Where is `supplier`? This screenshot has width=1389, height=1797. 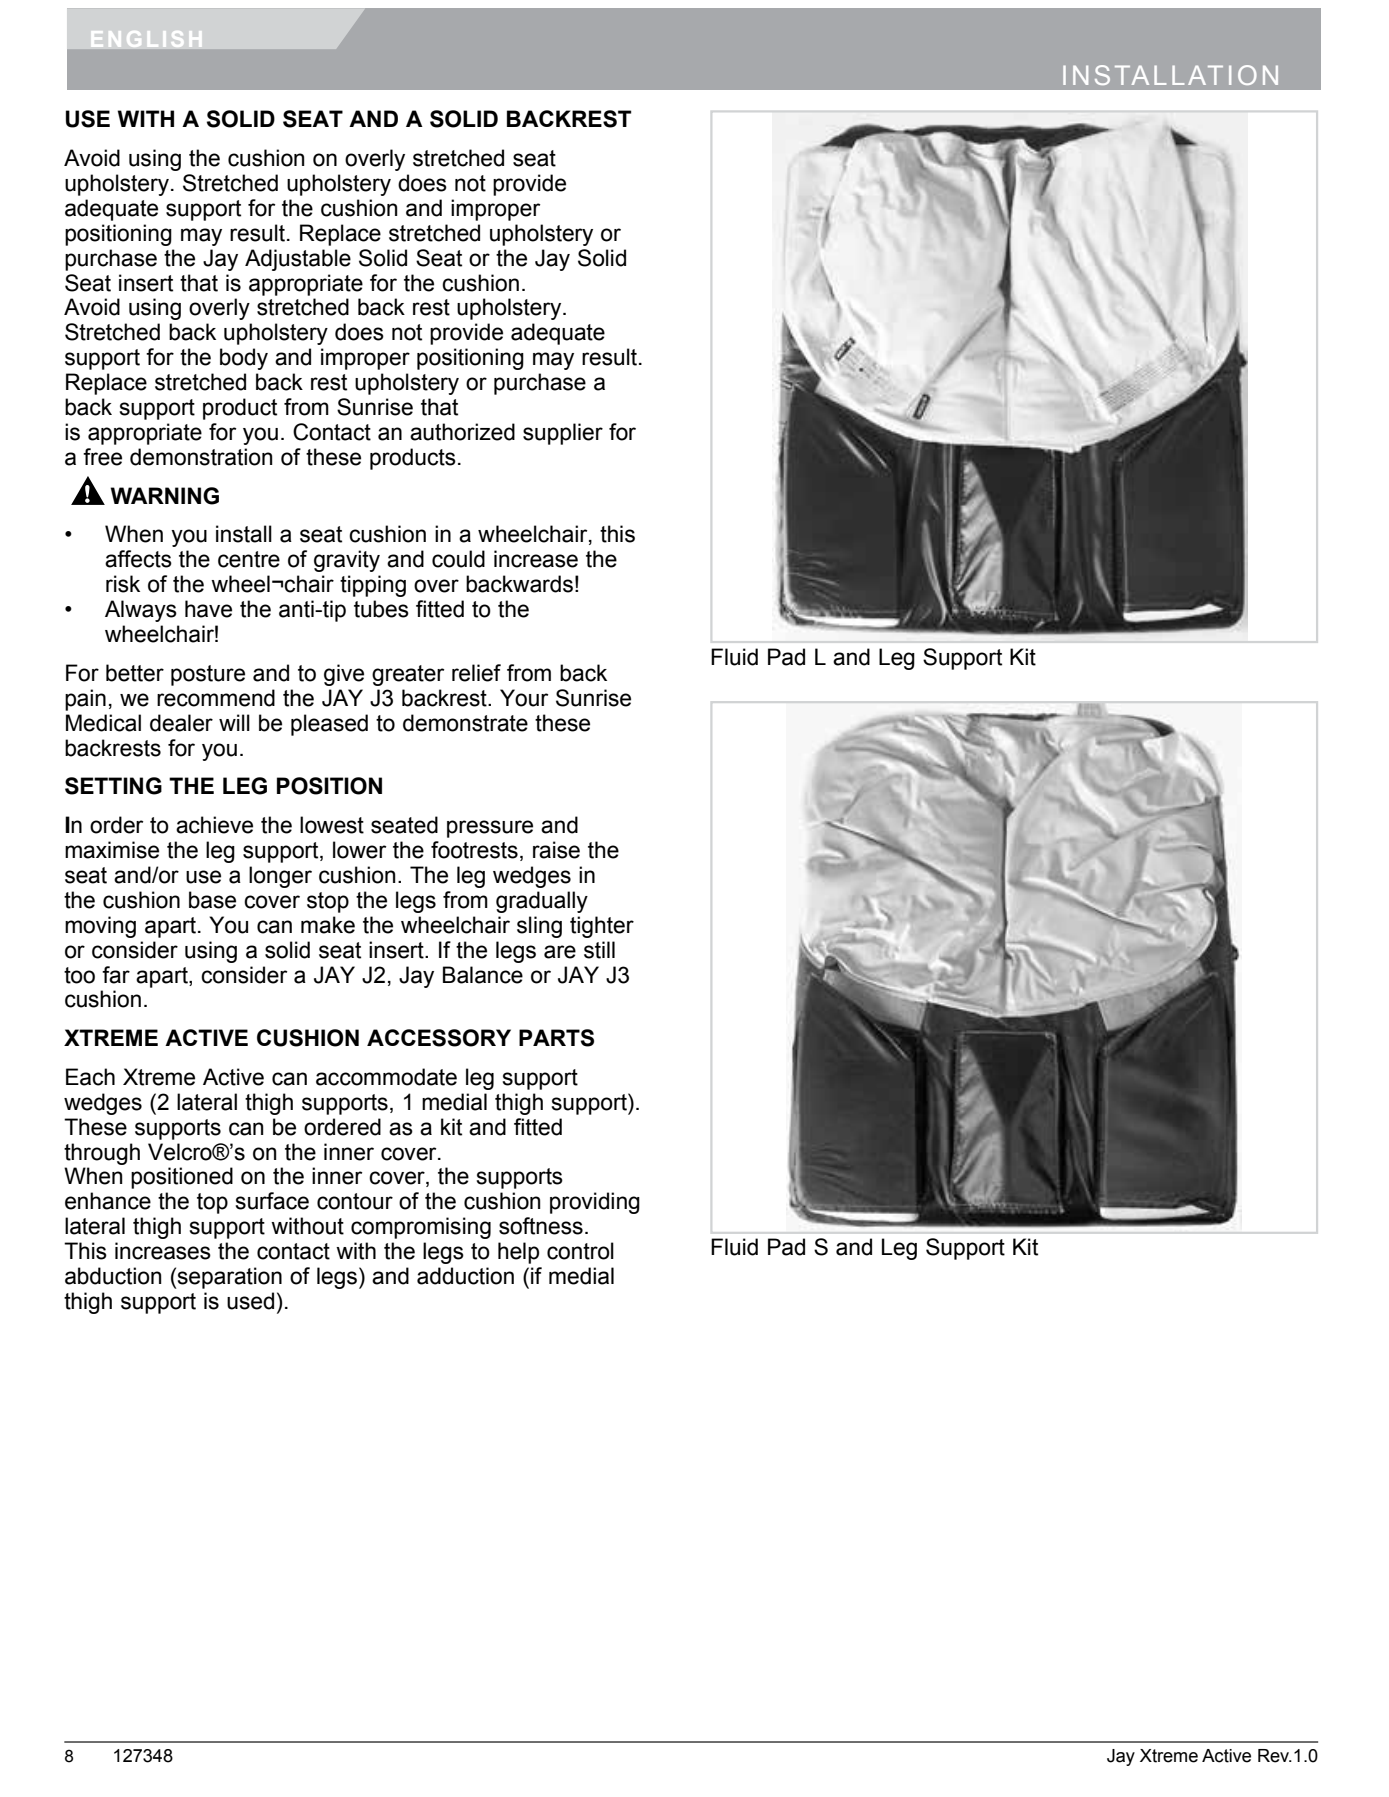
supplier is located at coordinates (563, 434).
